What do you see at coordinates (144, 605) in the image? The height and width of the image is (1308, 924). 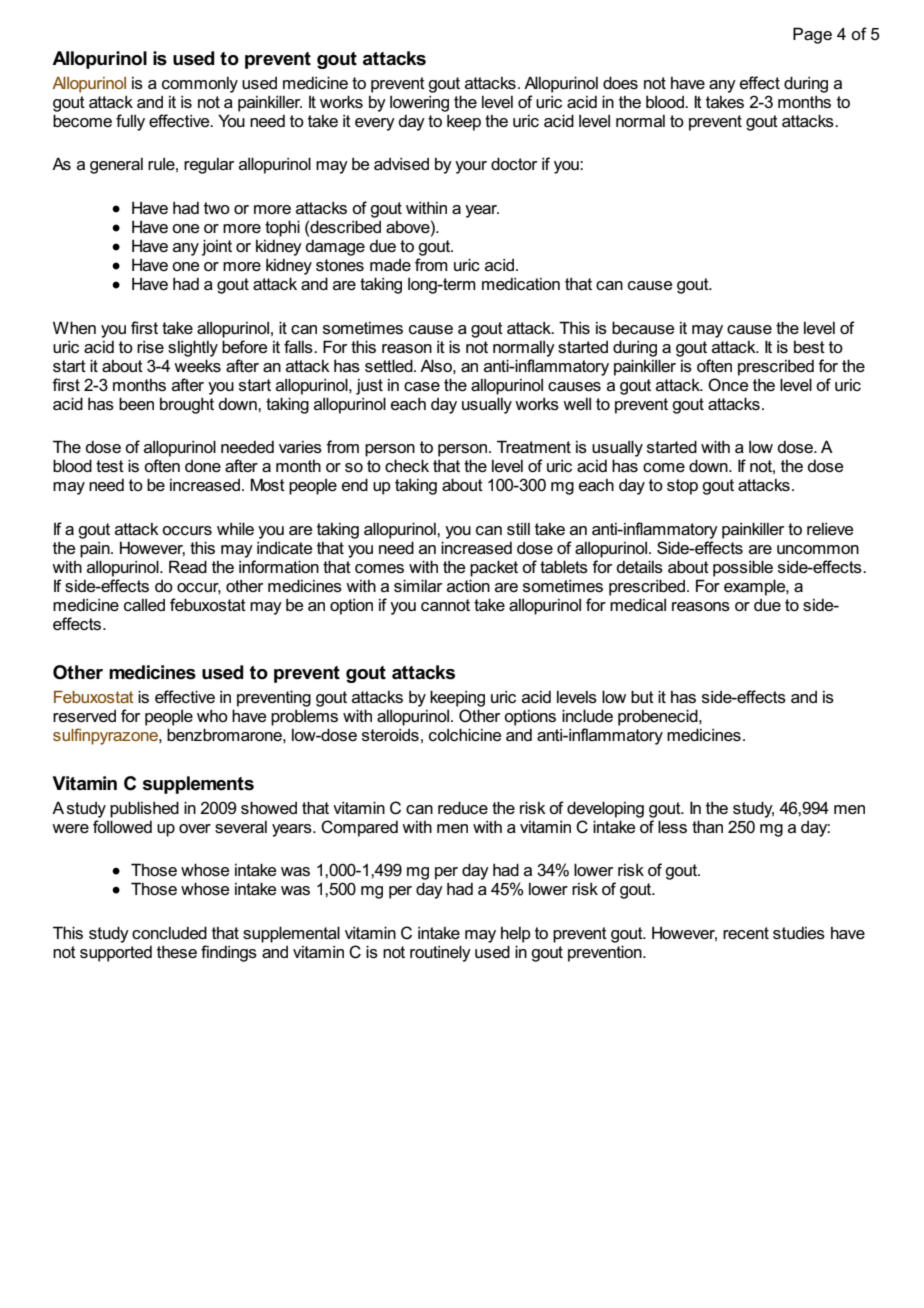 I see `called` at bounding box center [144, 605].
